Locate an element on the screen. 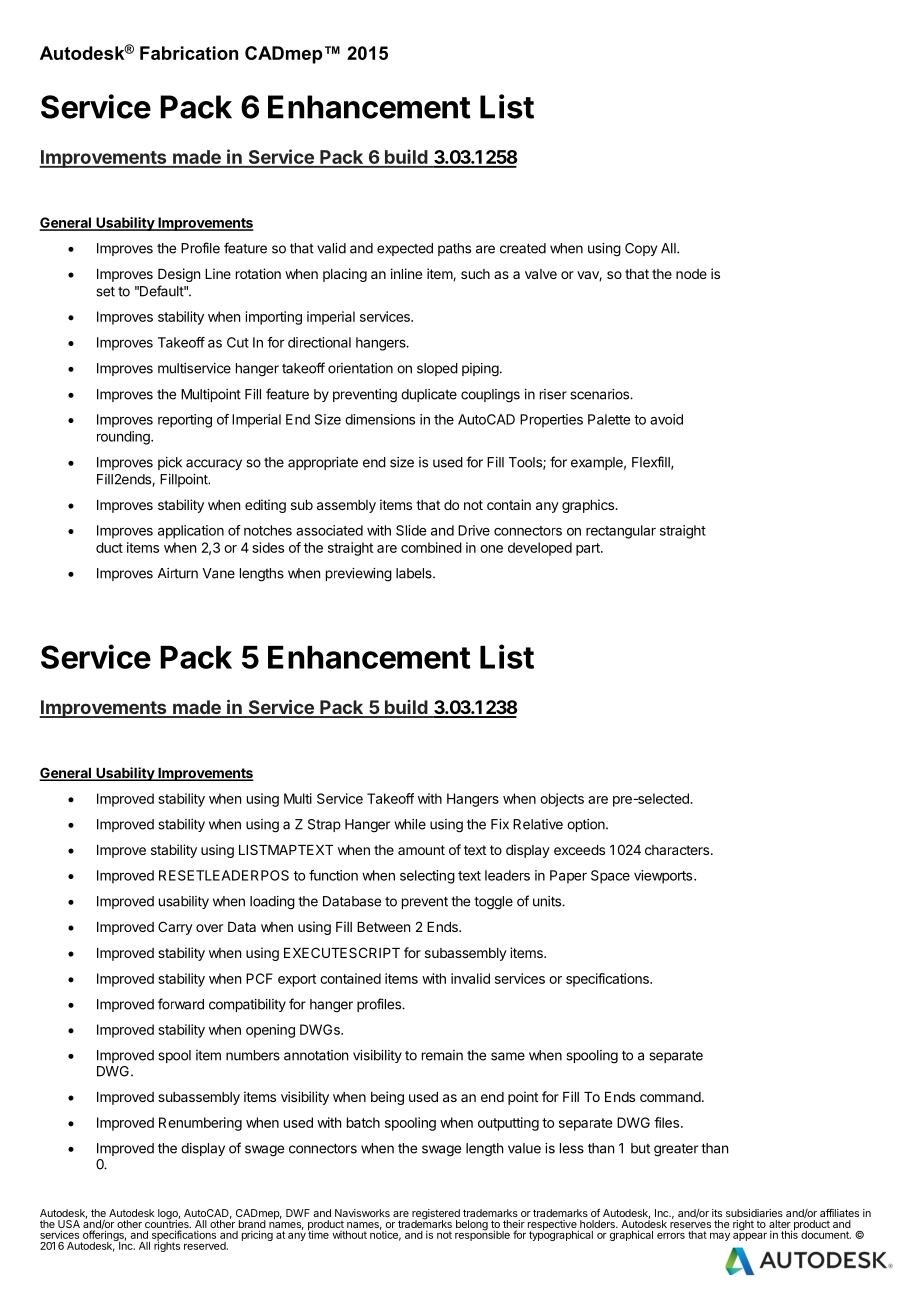 The height and width of the screenshot is (1309, 924). toggle is located at coordinates (493, 903).
